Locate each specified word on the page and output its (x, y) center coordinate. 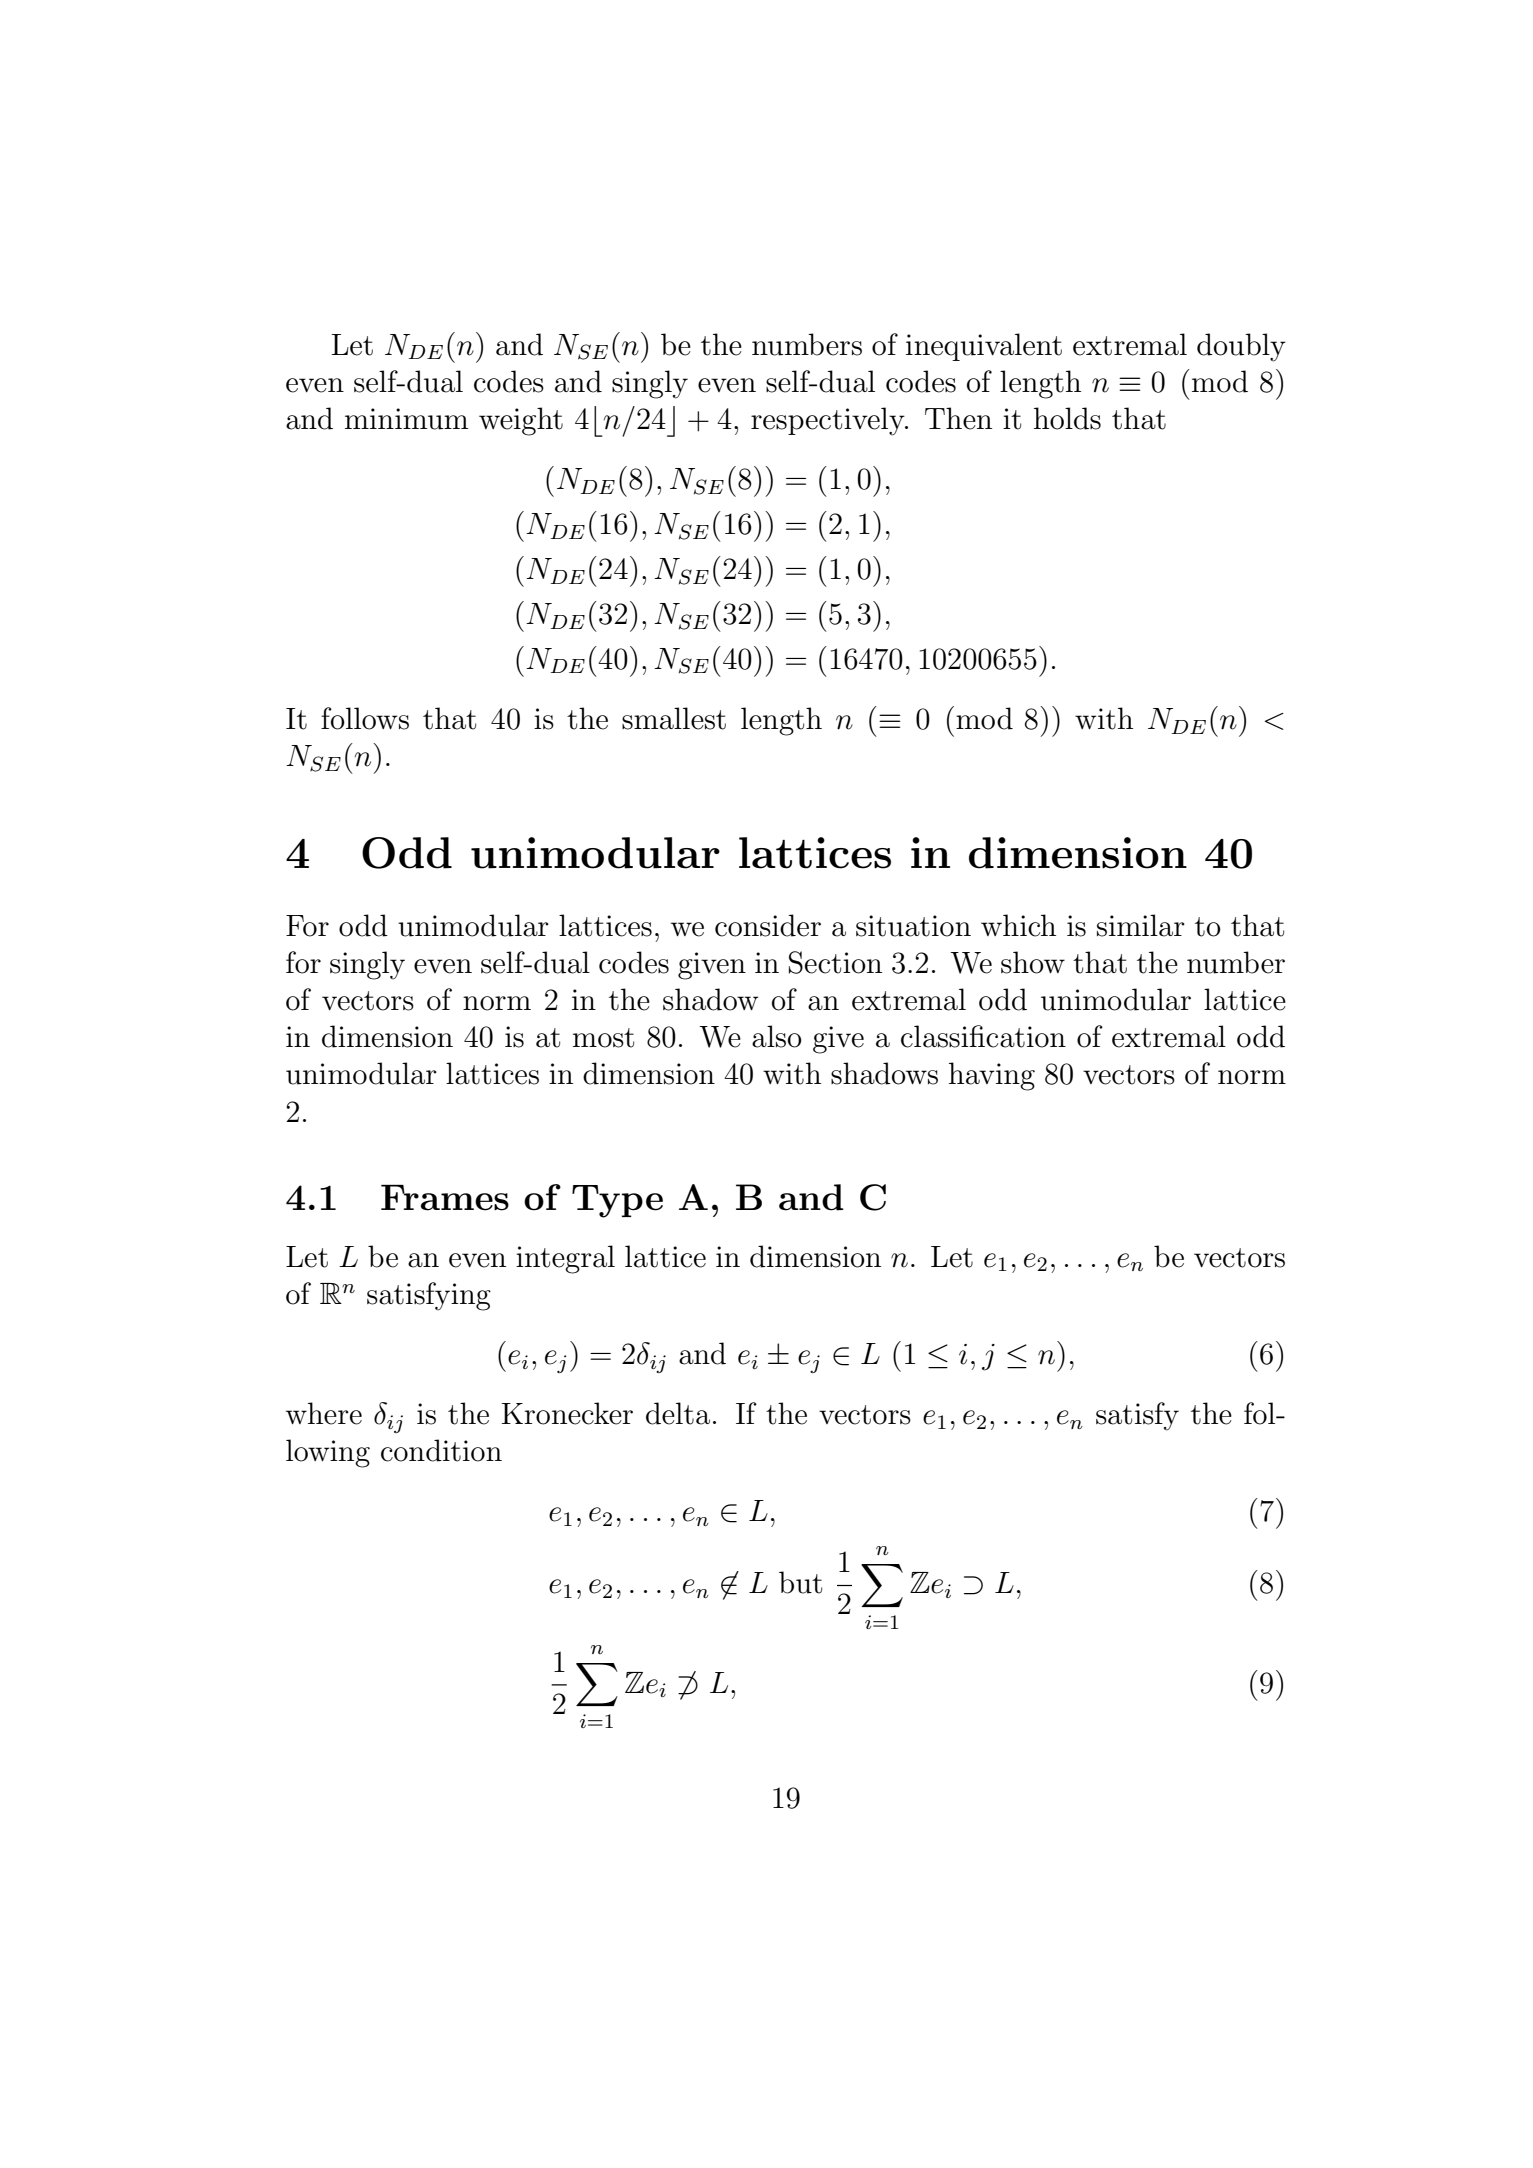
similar (1141, 925)
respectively (829, 421)
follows (365, 718)
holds (1067, 418)
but (800, 1582)
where (324, 1413)
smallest (674, 718)
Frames (445, 1198)
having (992, 1076)
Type (617, 1201)
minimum (406, 419)
